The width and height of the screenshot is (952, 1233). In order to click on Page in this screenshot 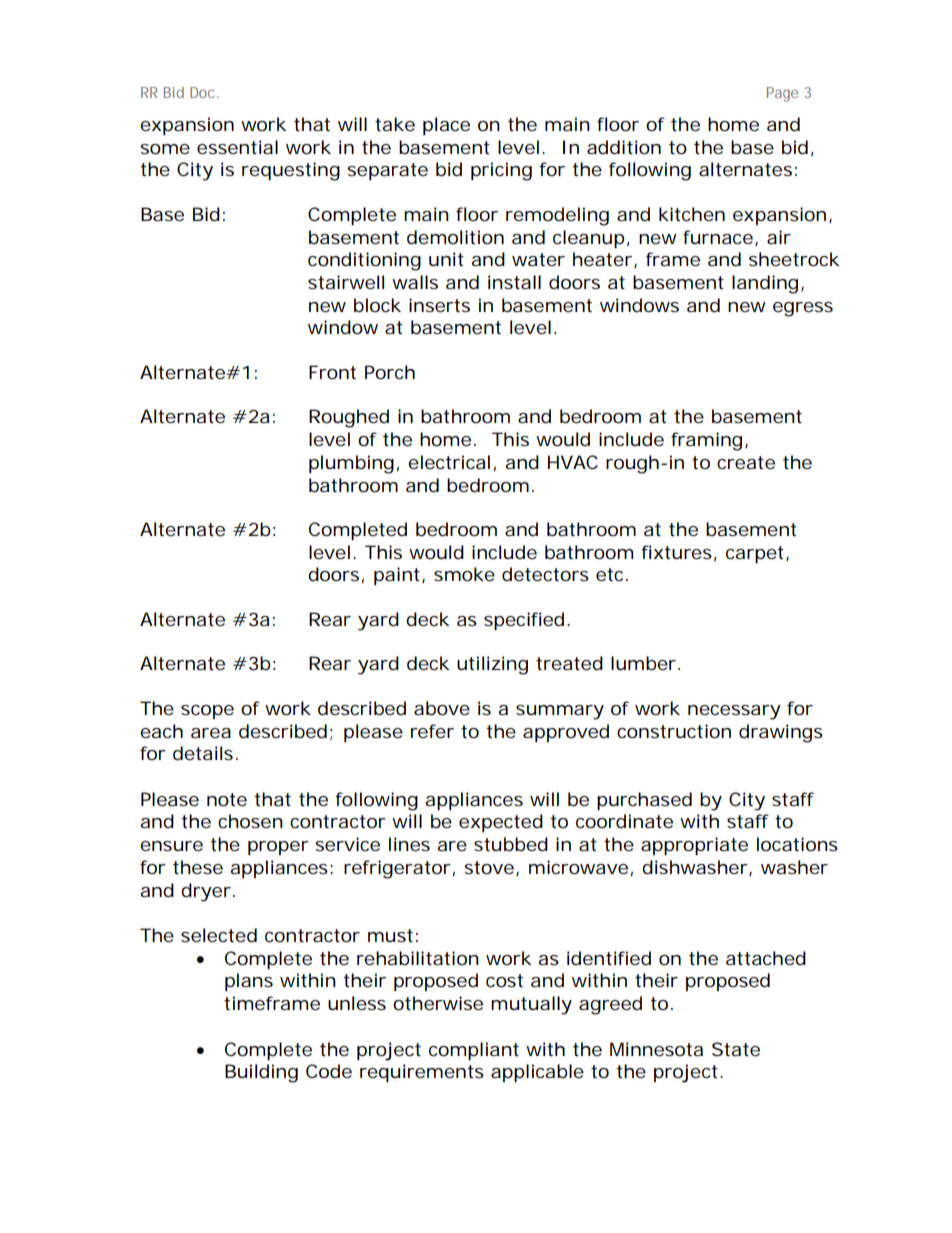, I will do `click(782, 94)`.
